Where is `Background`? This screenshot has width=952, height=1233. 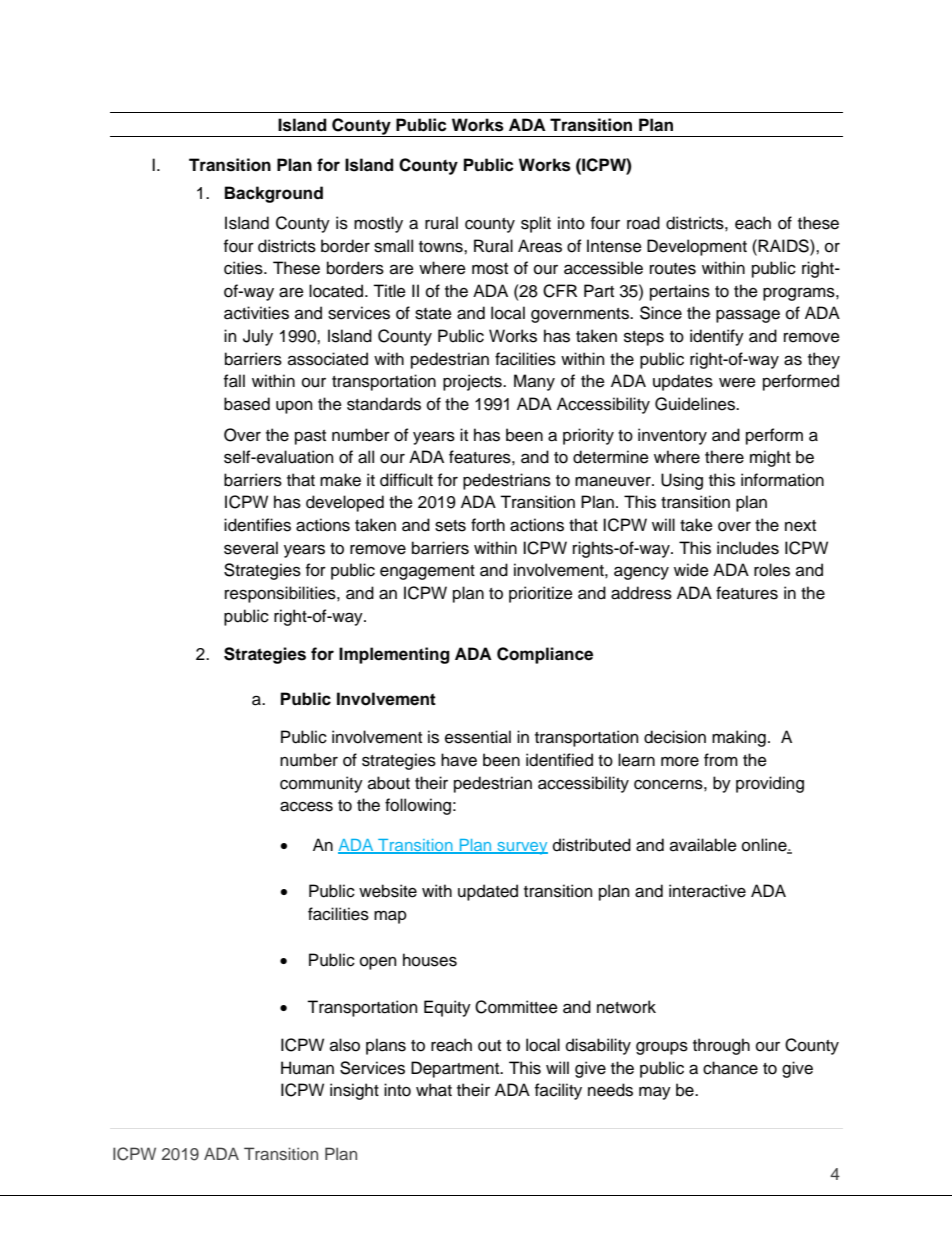 Background is located at coordinates (274, 194).
